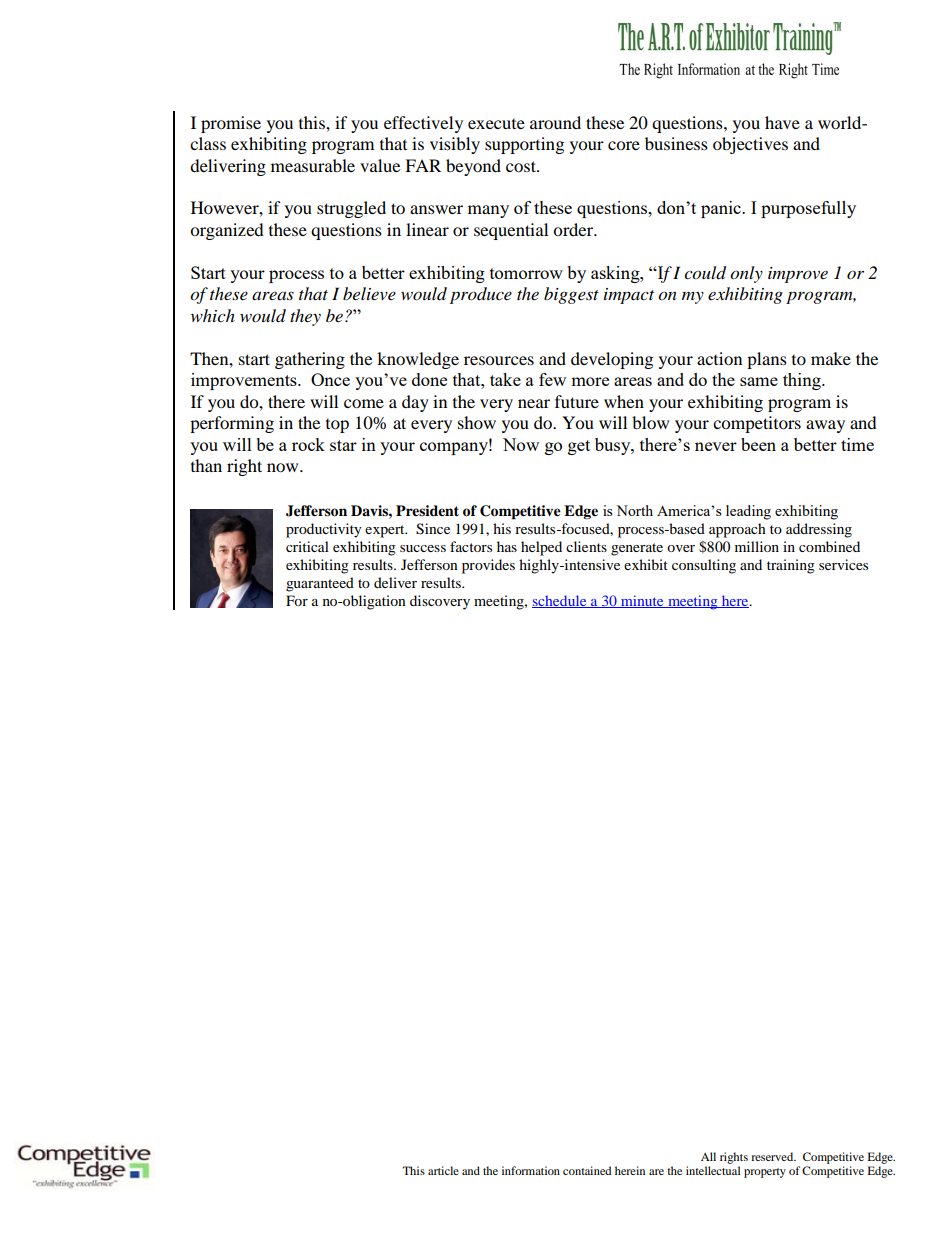  Describe the element at coordinates (531, 1170) in the screenshot. I see `information` at that location.
